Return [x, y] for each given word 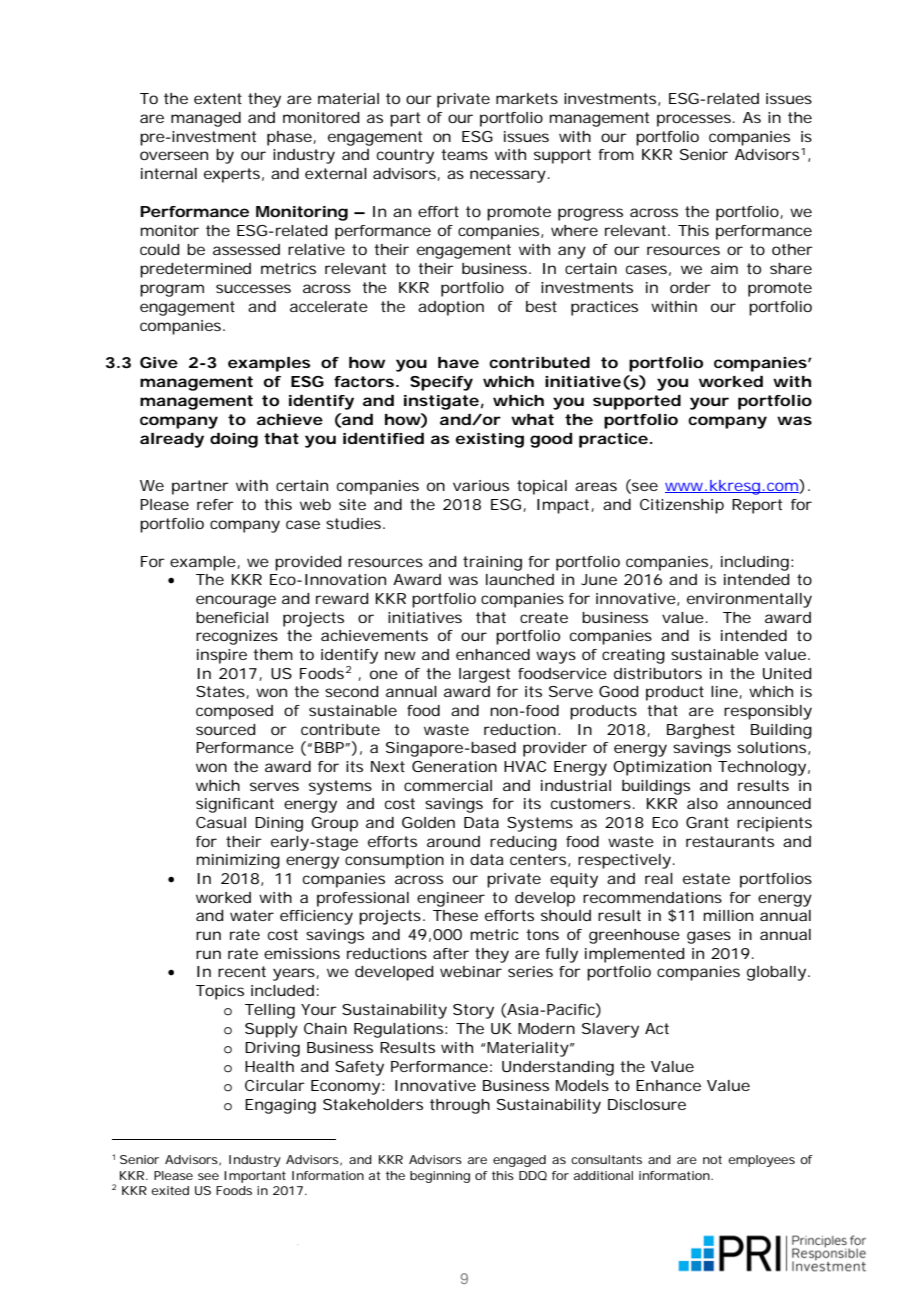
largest [484, 675]
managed [206, 119]
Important [255, 1177]
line [724, 691]
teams [464, 154]
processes [694, 120]
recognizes [237, 637]
